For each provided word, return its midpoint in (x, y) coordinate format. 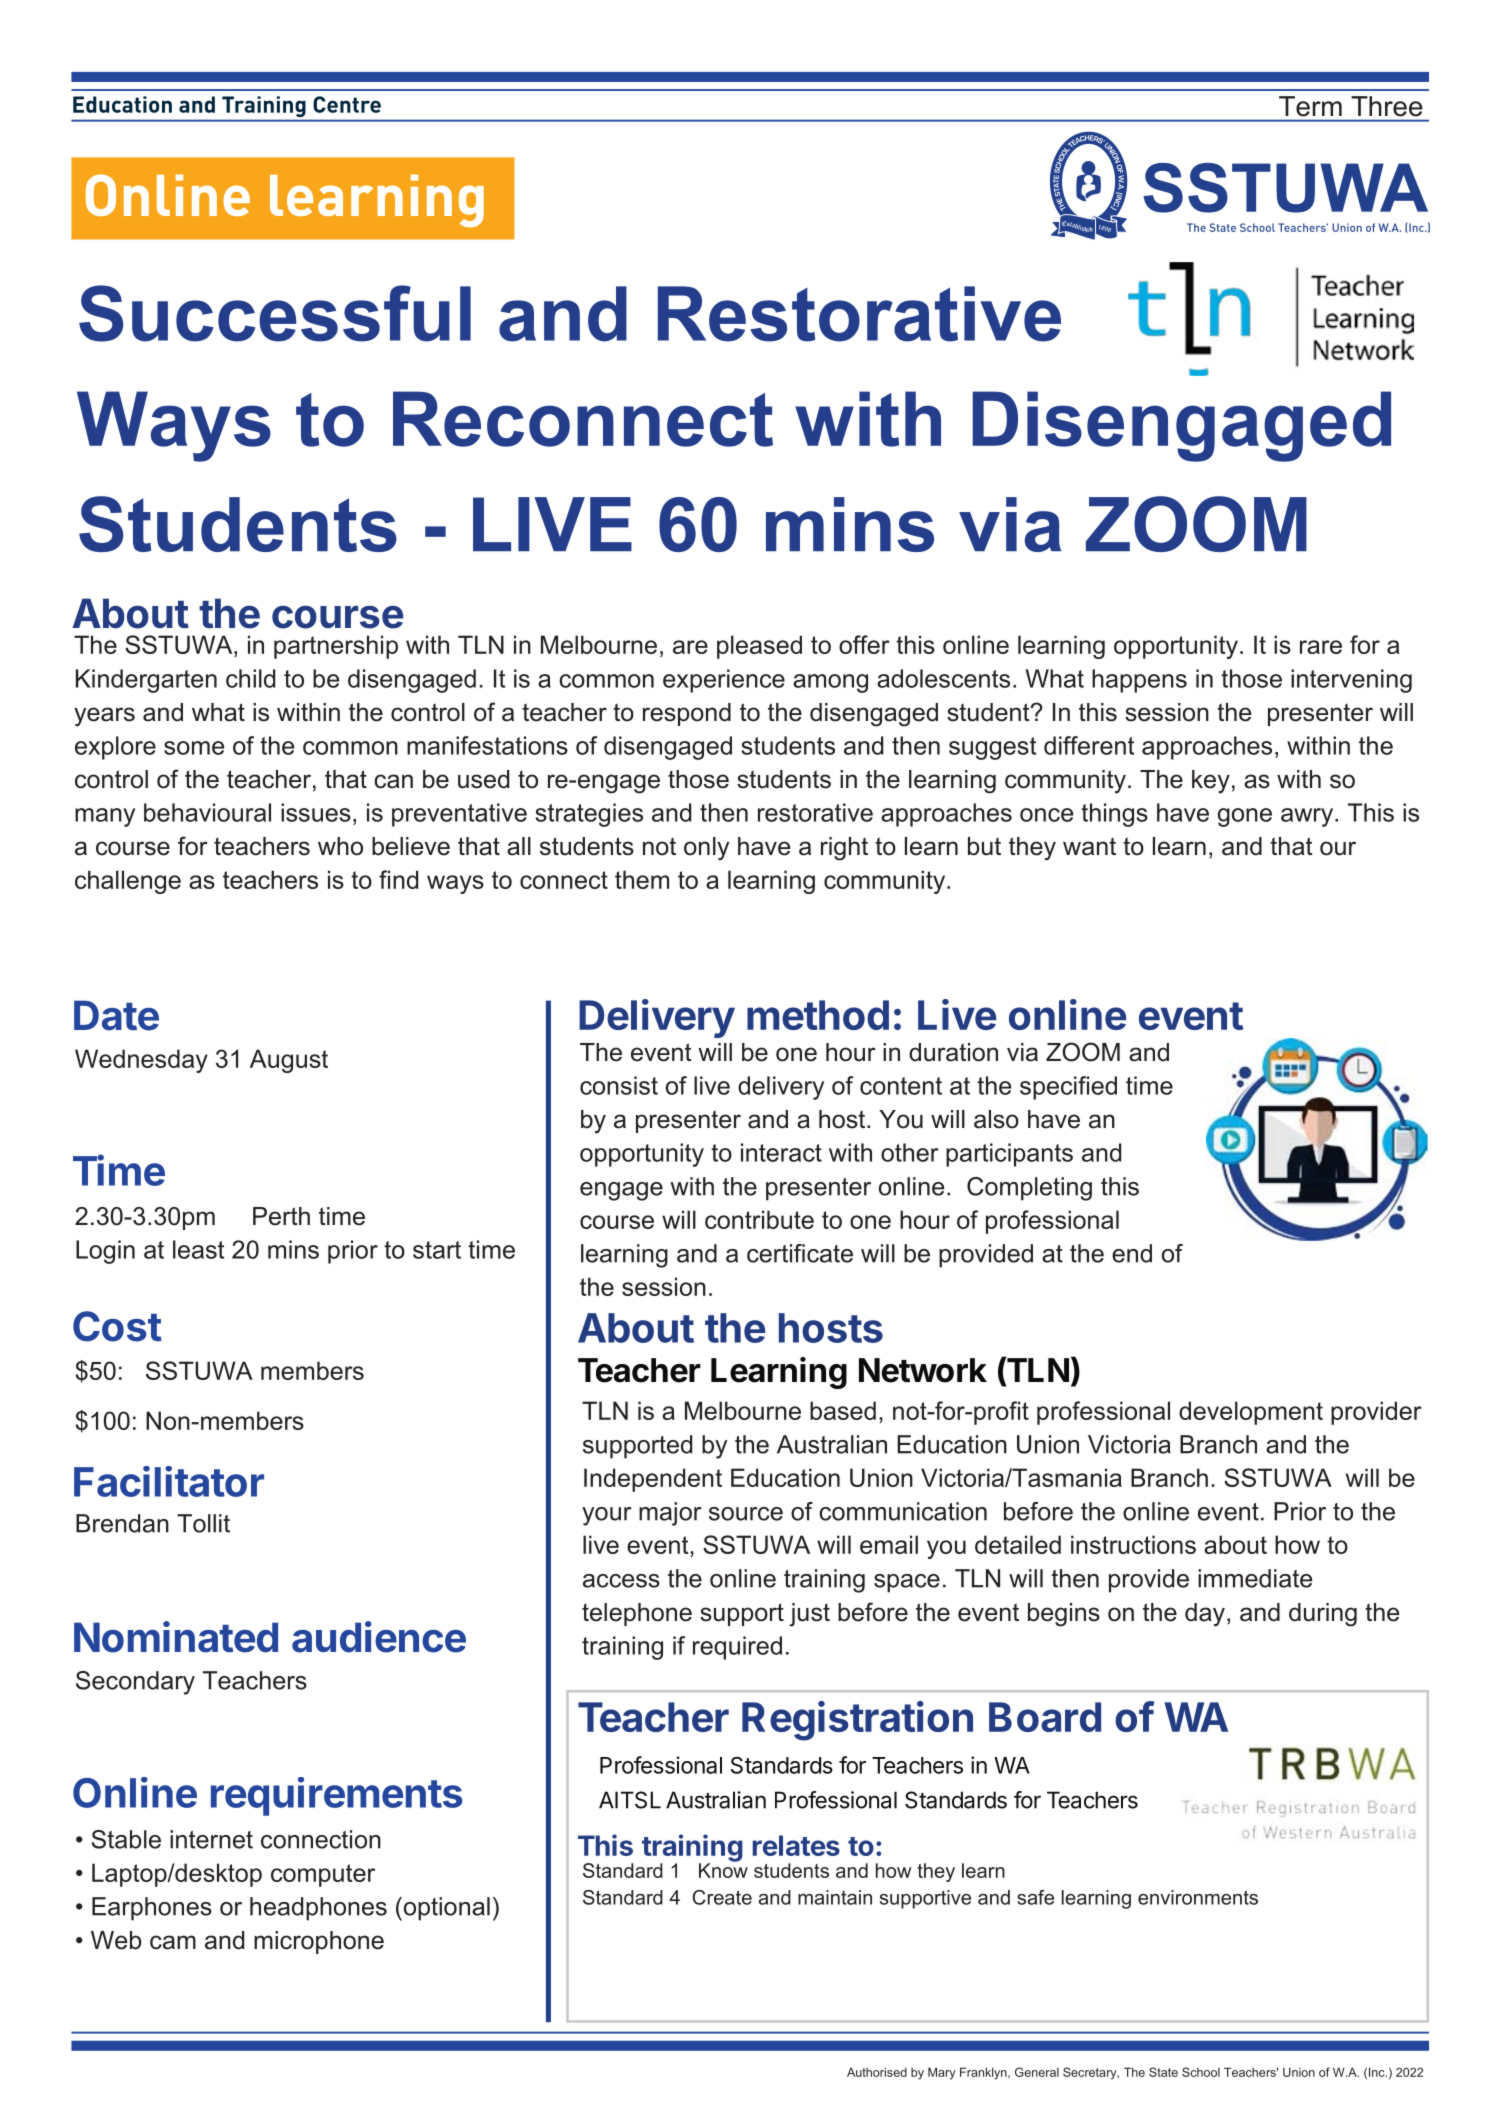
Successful (275, 313)
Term (1310, 106)
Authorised (877, 2072)
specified (1068, 1088)
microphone (319, 1942)
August (289, 1061)
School (1201, 2072)
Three (1386, 106)
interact (781, 1152)
